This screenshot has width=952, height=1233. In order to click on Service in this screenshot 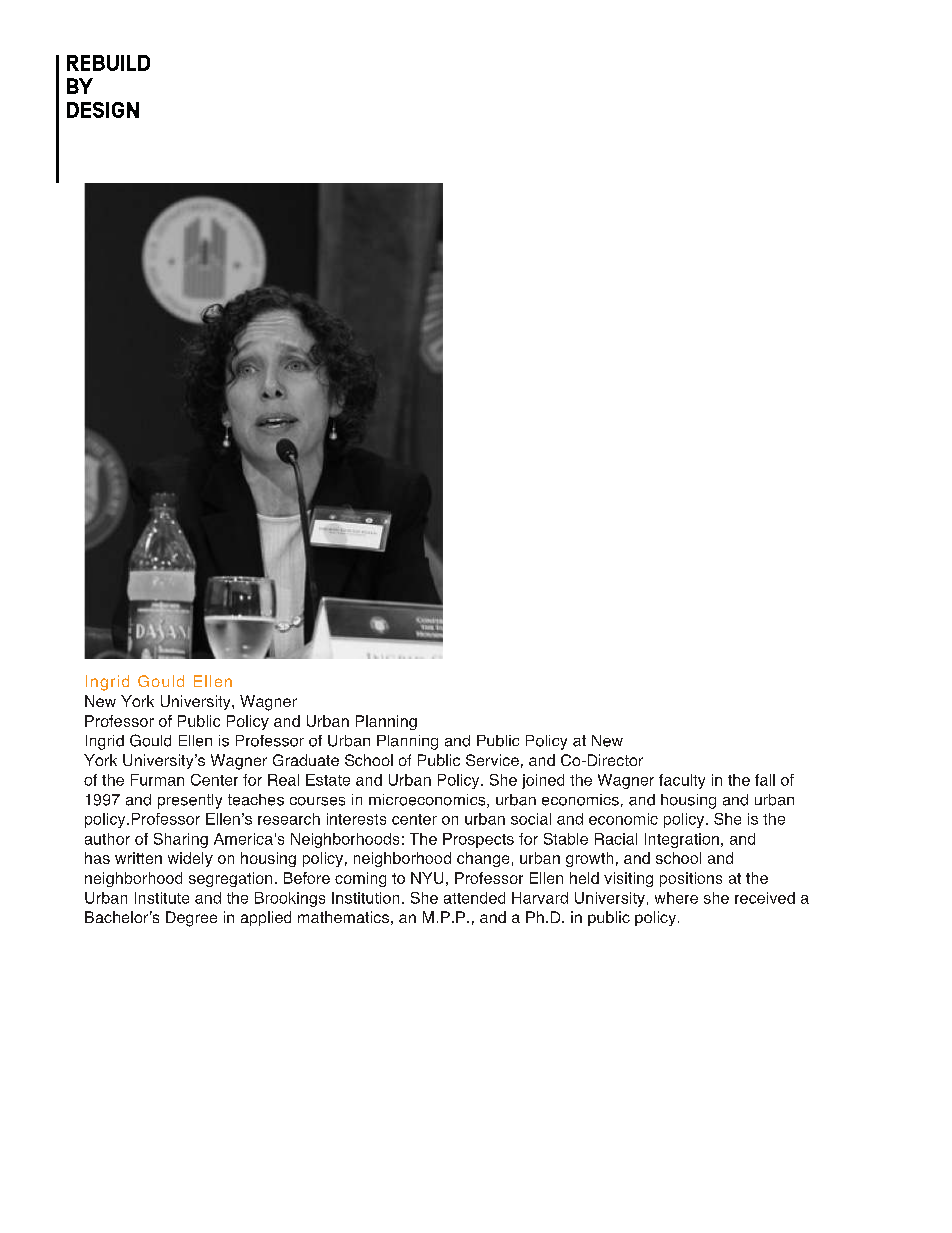, I will do `click(492, 760)`.
